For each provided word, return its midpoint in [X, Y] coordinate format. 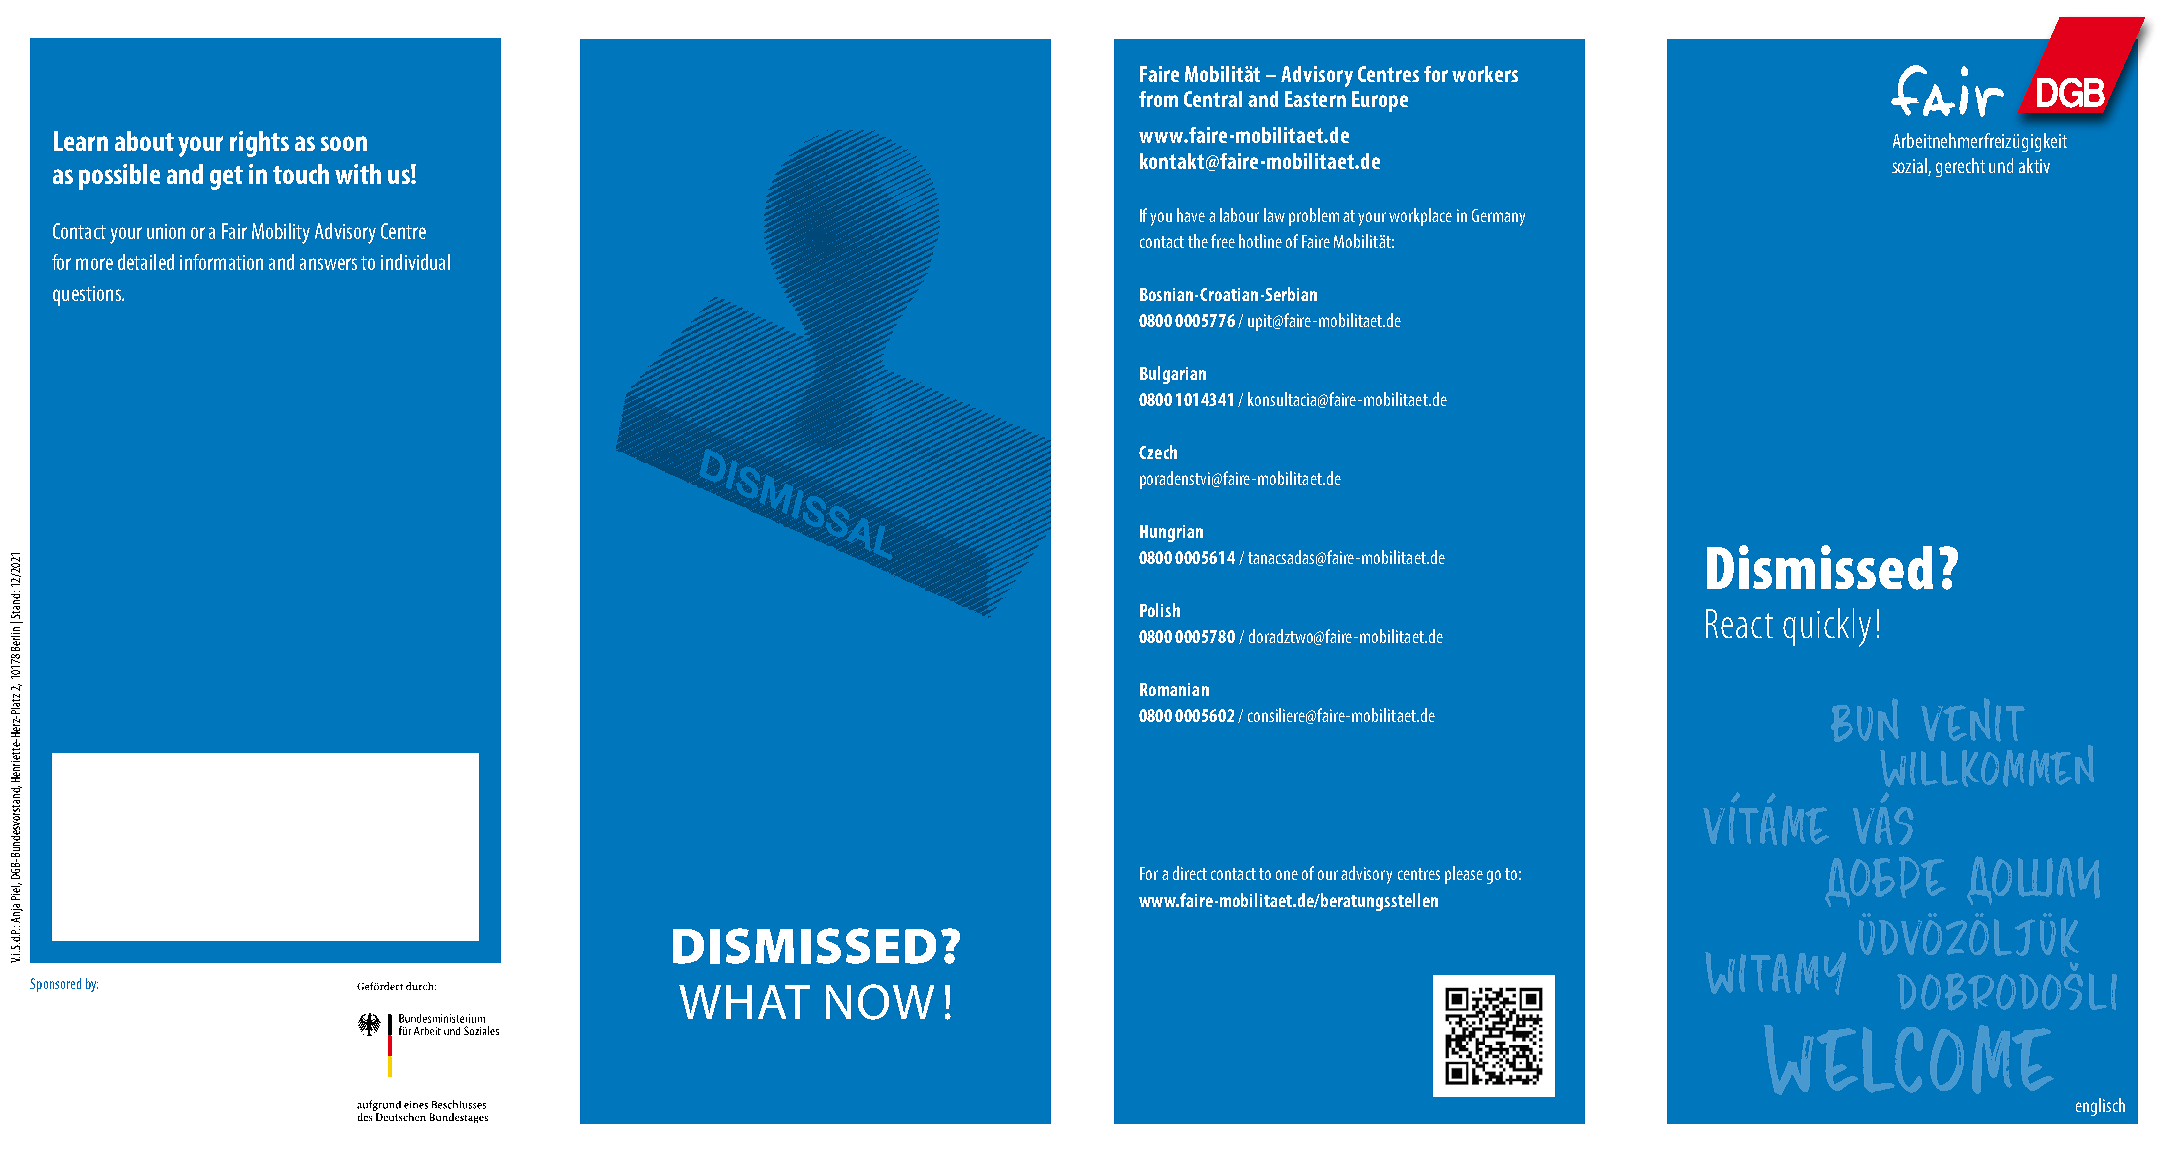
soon [344, 143]
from [1158, 99]
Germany [1498, 217]
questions [88, 296]
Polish [1160, 610]
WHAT [744, 1002]
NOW [880, 1002]
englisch [2100, 1107]
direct [1190, 873]
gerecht [1960, 167]
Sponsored [55, 985]
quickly [1827, 627]
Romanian [1174, 689]
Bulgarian [1173, 375]
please [1464, 875]
